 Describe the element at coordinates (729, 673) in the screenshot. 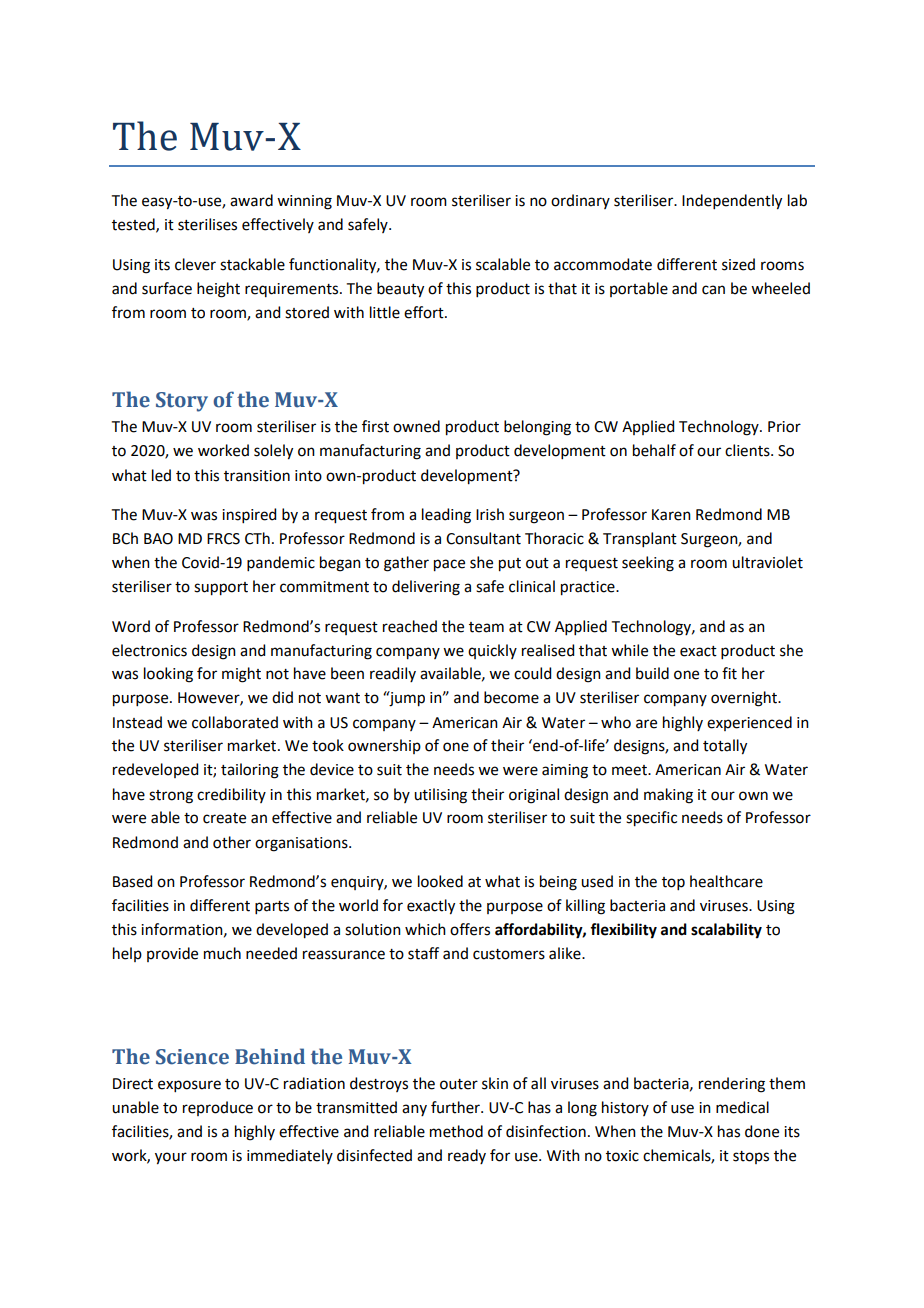

I see `fit` at that location.
